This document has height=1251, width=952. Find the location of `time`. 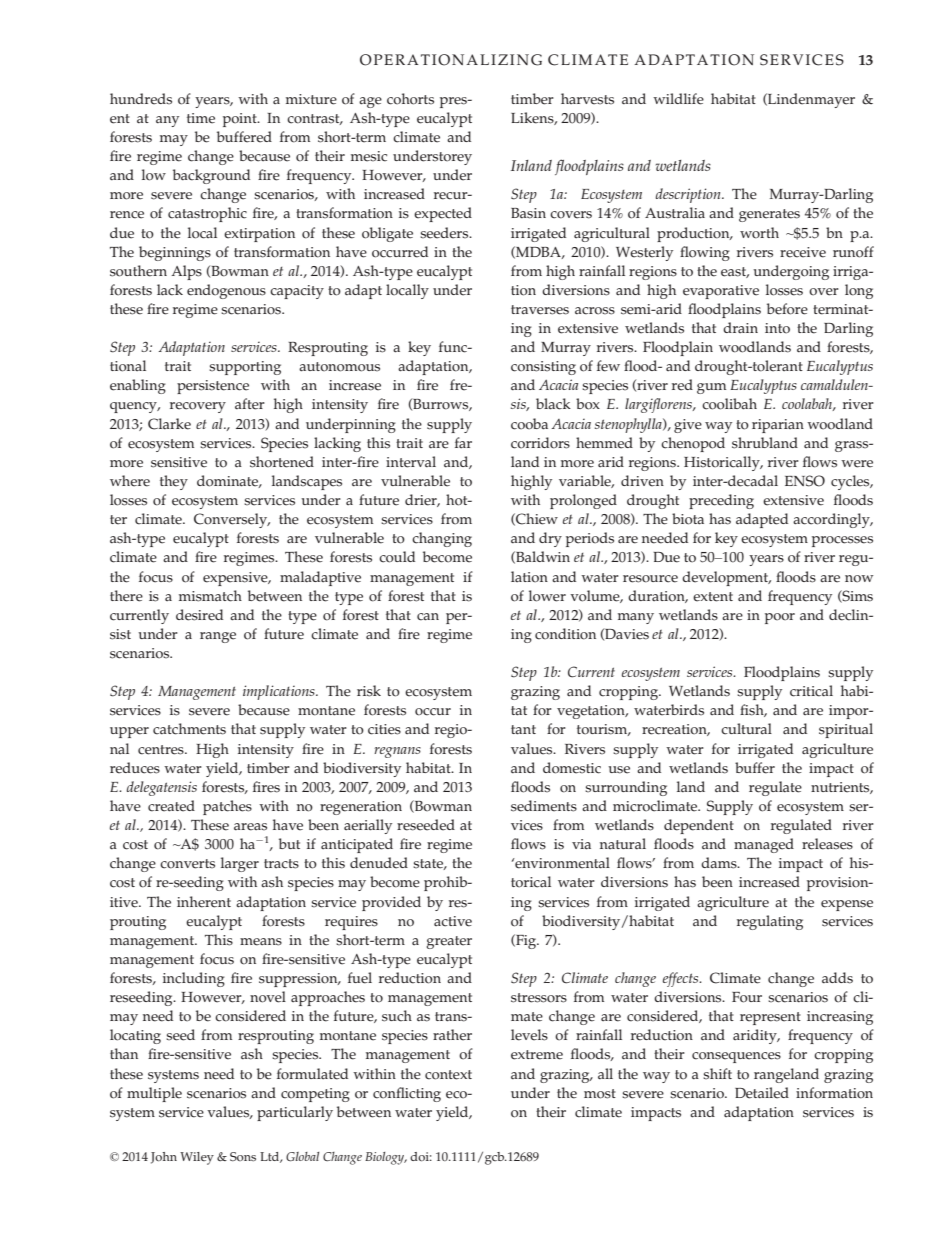

time is located at coordinates (201, 118).
